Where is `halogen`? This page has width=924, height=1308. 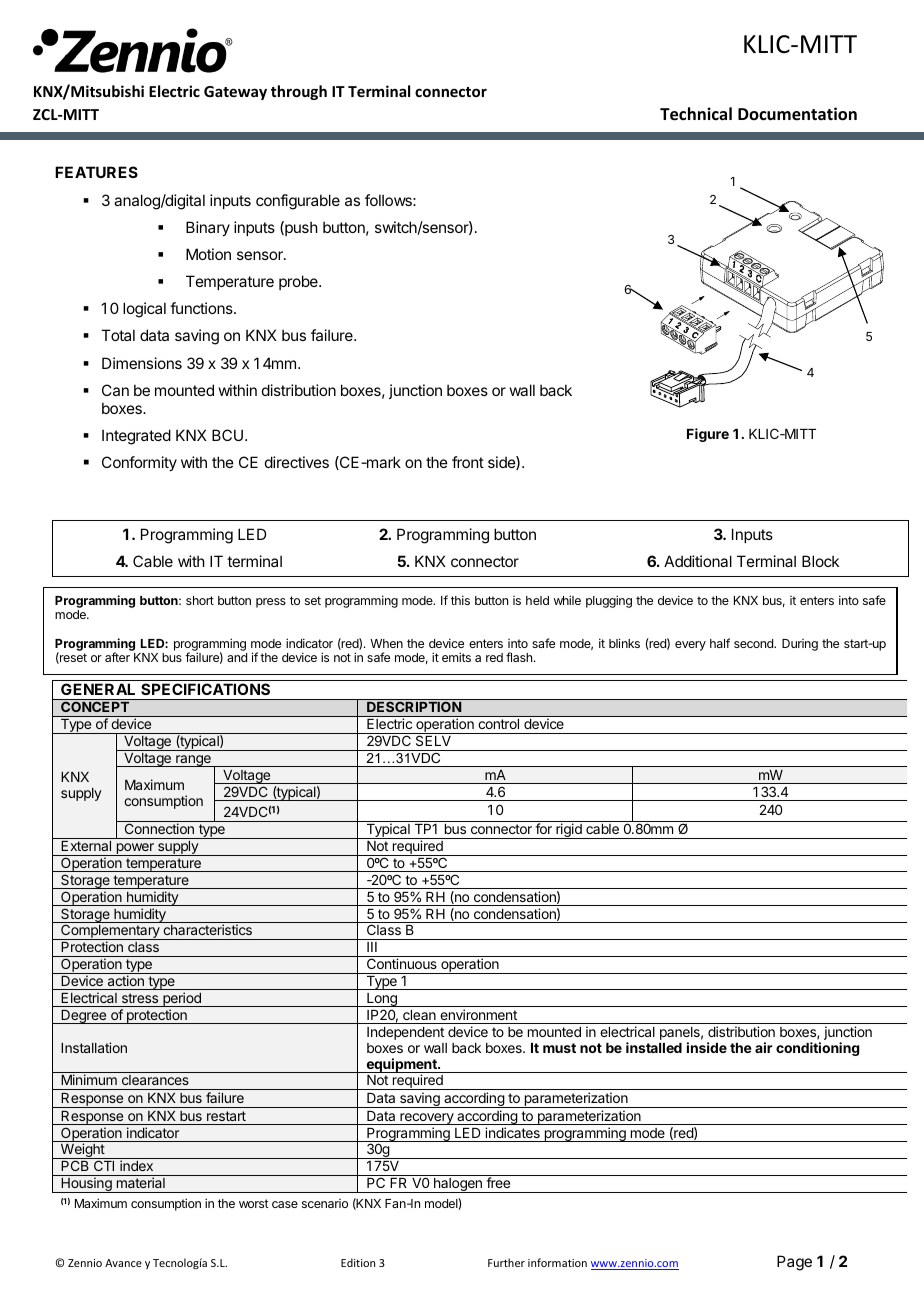 halogen is located at coordinates (458, 1185).
